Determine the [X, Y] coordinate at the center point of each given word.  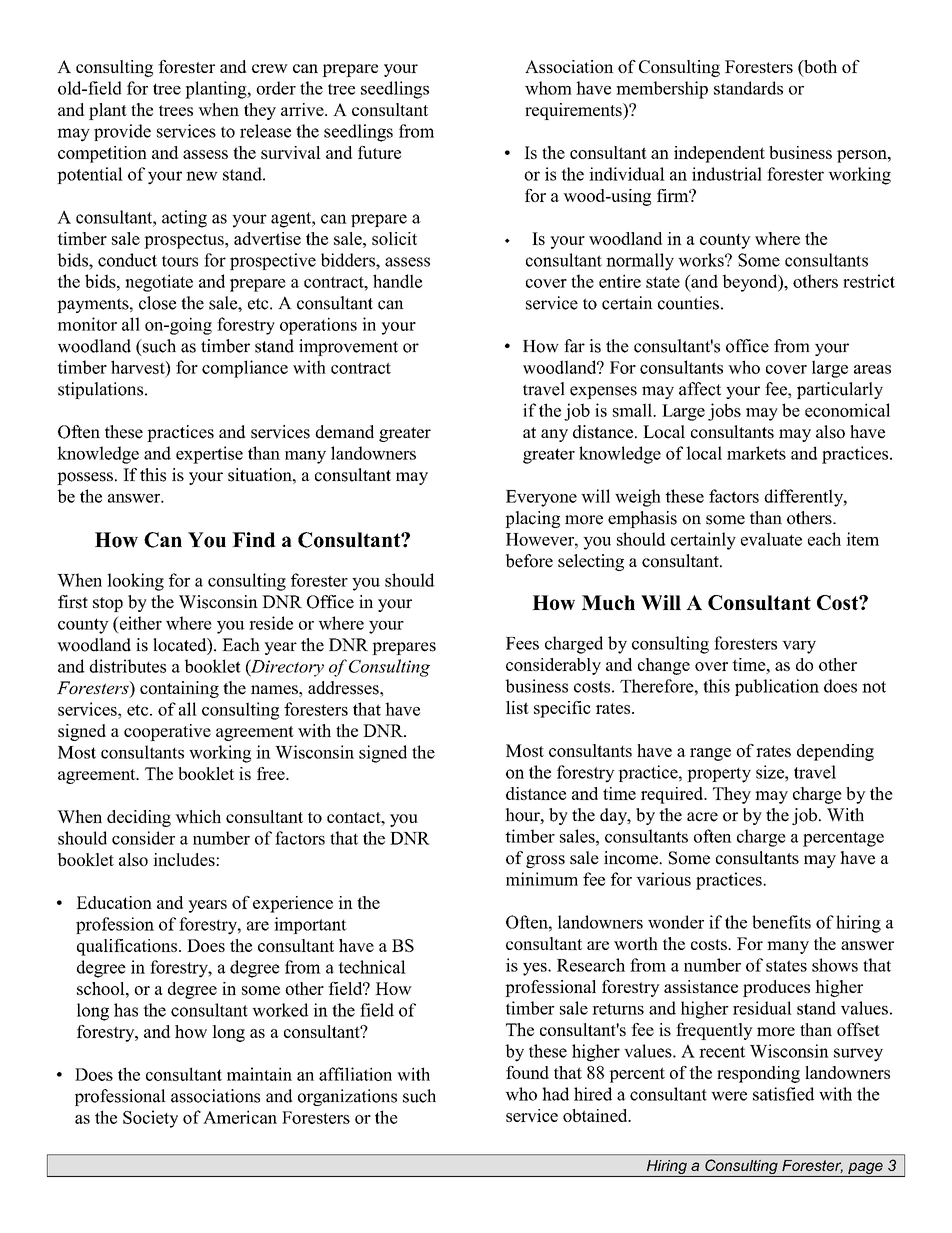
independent [719, 154]
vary [799, 647]
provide [122, 132]
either [139, 623]
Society [150, 1119]
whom [548, 88]
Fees [522, 643]
